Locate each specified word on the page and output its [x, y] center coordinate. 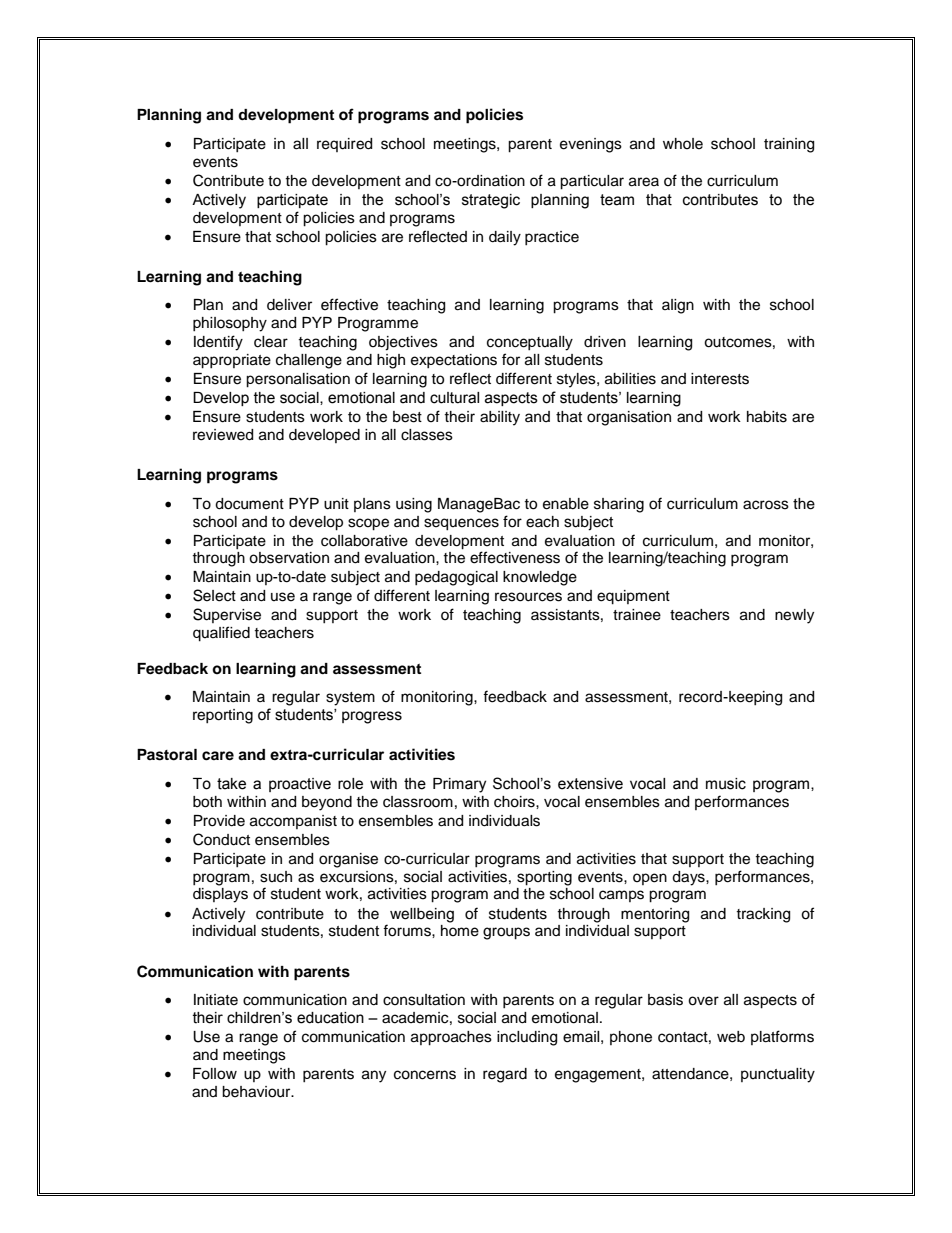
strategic [491, 201]
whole [683, 144]
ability [500, 418]
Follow [215, 1074]
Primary [459, 785]
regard [505, 1075]
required [344, 145]
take [231, 784]
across [766, 505]
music [726, 784]
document [249, 504]
